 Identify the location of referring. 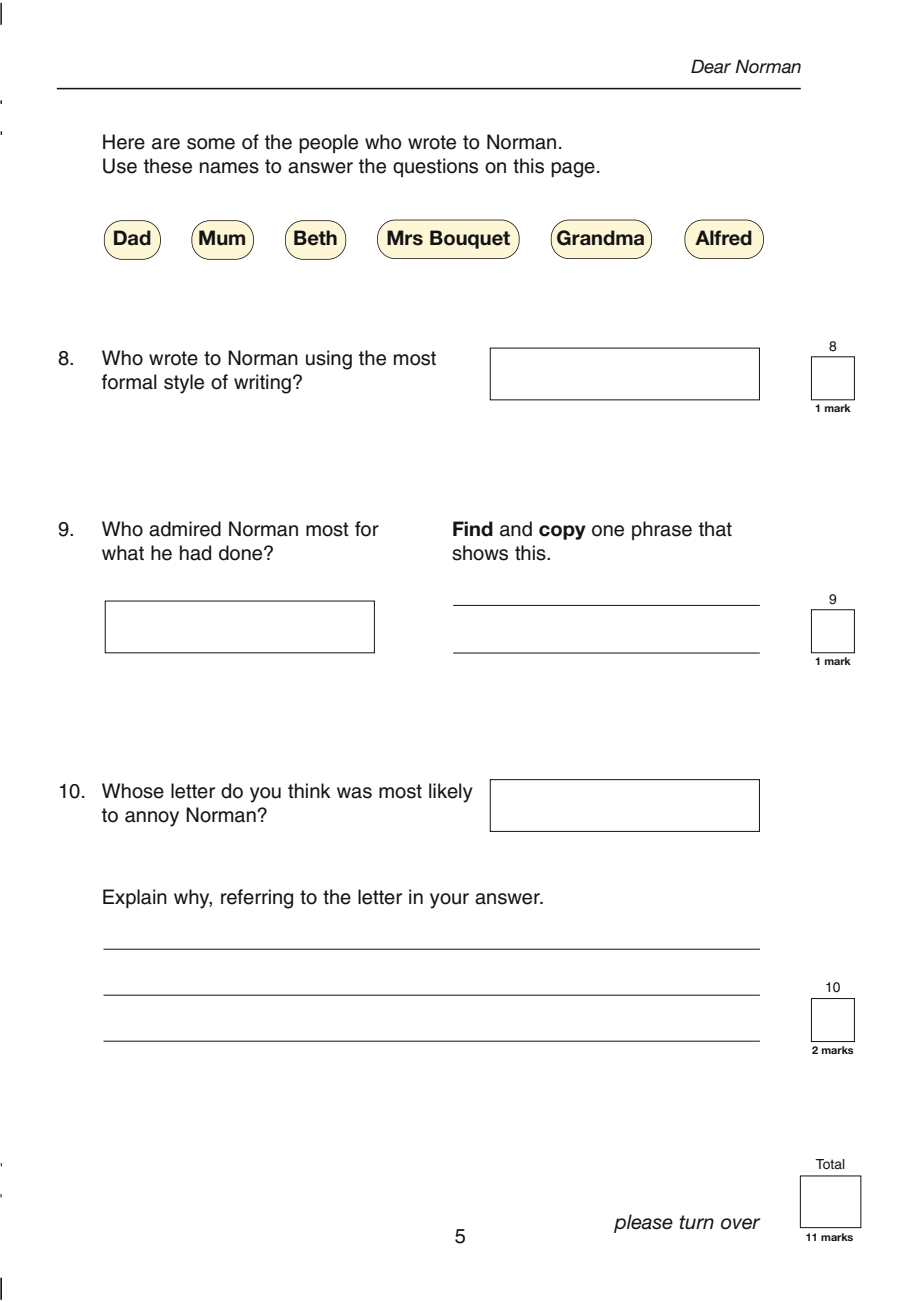
(257, 899).
